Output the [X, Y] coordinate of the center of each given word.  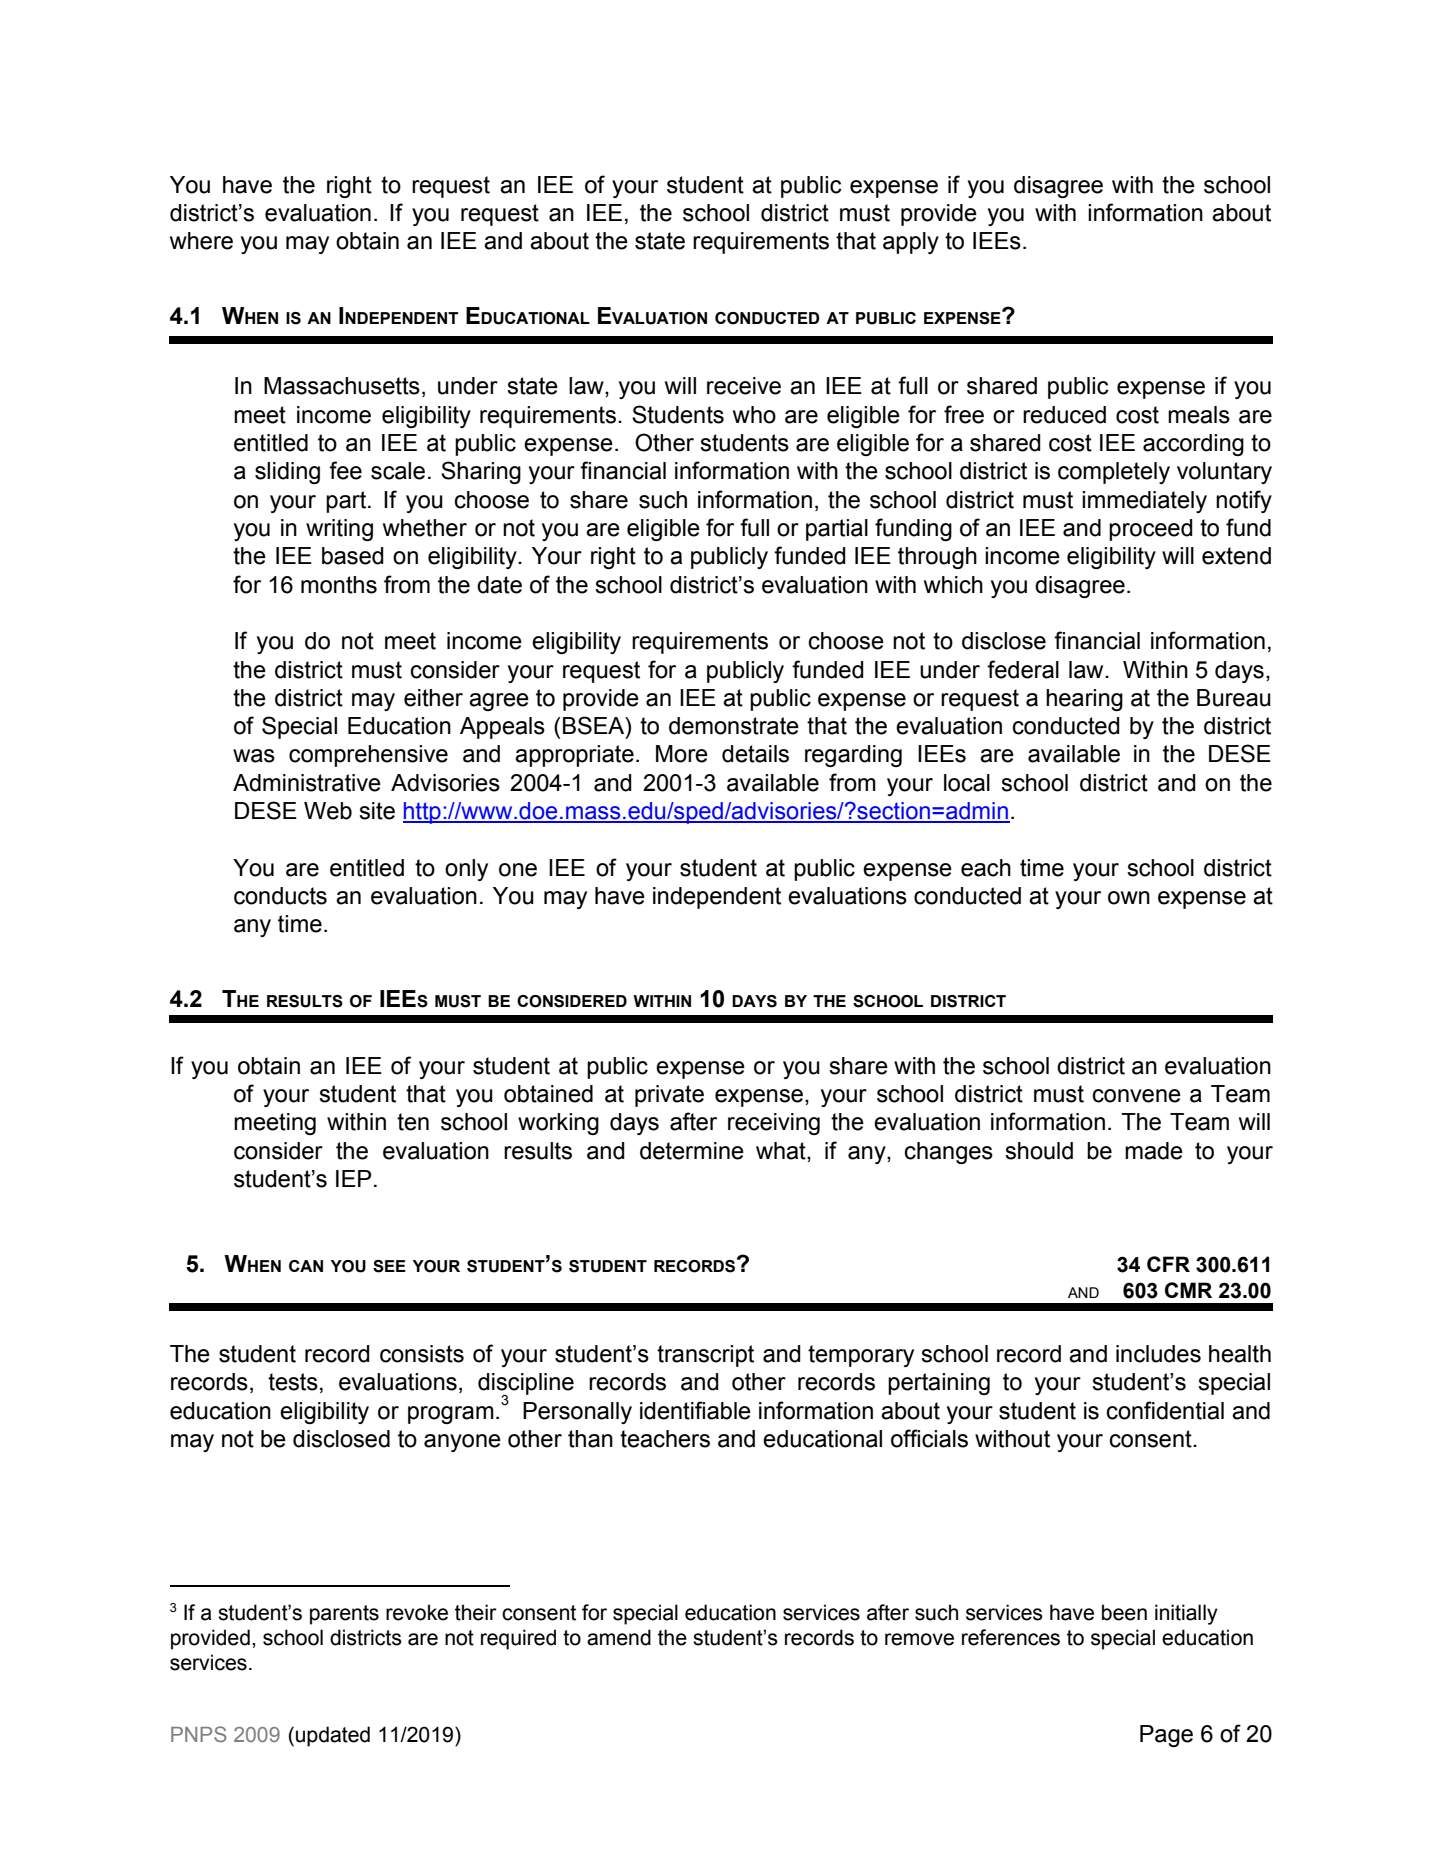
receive [744, 386]
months [339, 585]
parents [344, 1615]
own [1129, 898]
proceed [1151, 530]
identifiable [695, 1410]
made [1154, 1151]
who [754, 415]
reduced [1064, 415]
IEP [353, 1178]
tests [293, 1382]
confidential [1165, 1410]
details [755, 754]
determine [692, 1151]
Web [328, 811]
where [201, 241]
